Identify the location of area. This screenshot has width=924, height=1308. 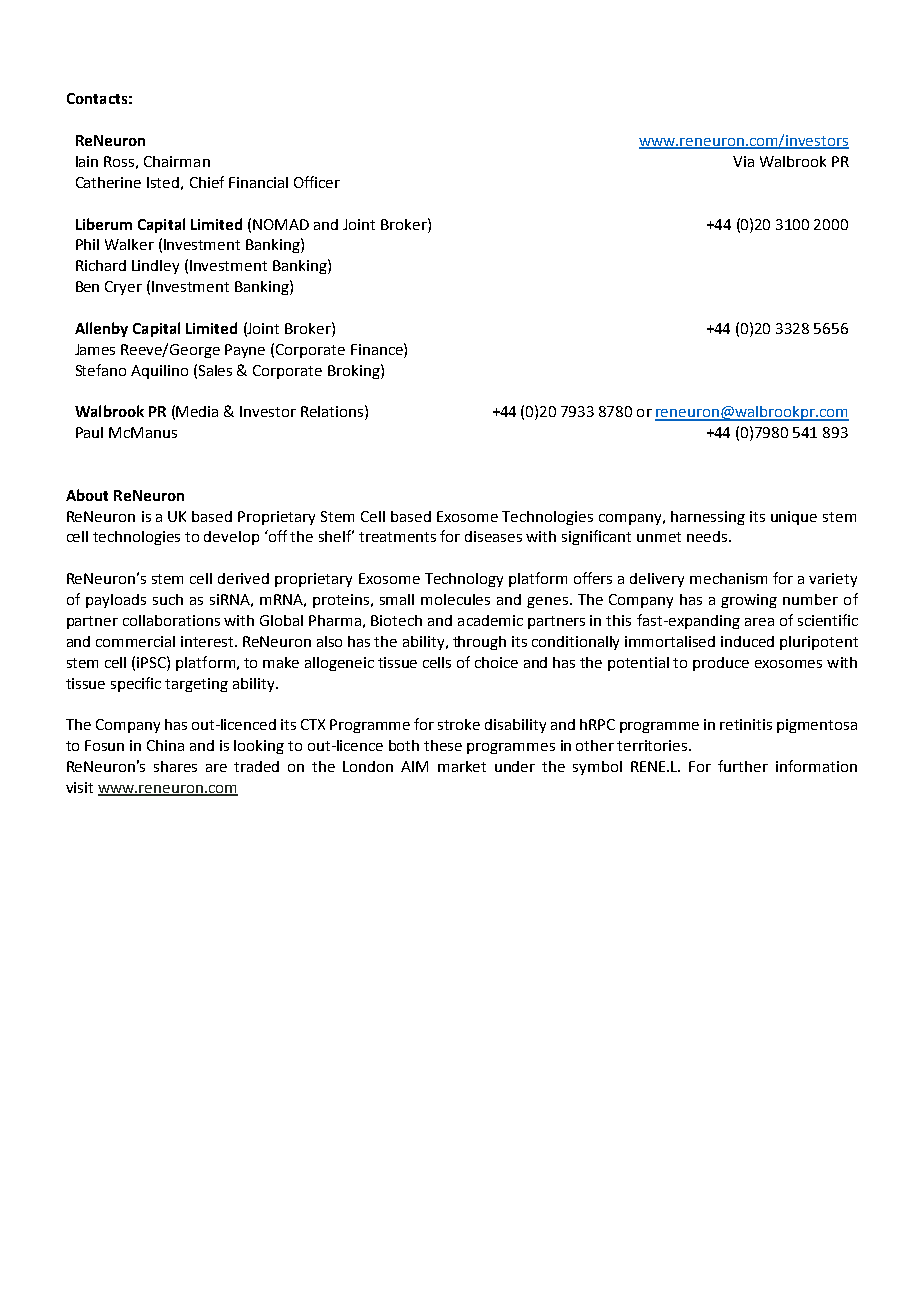
(759, 622).
